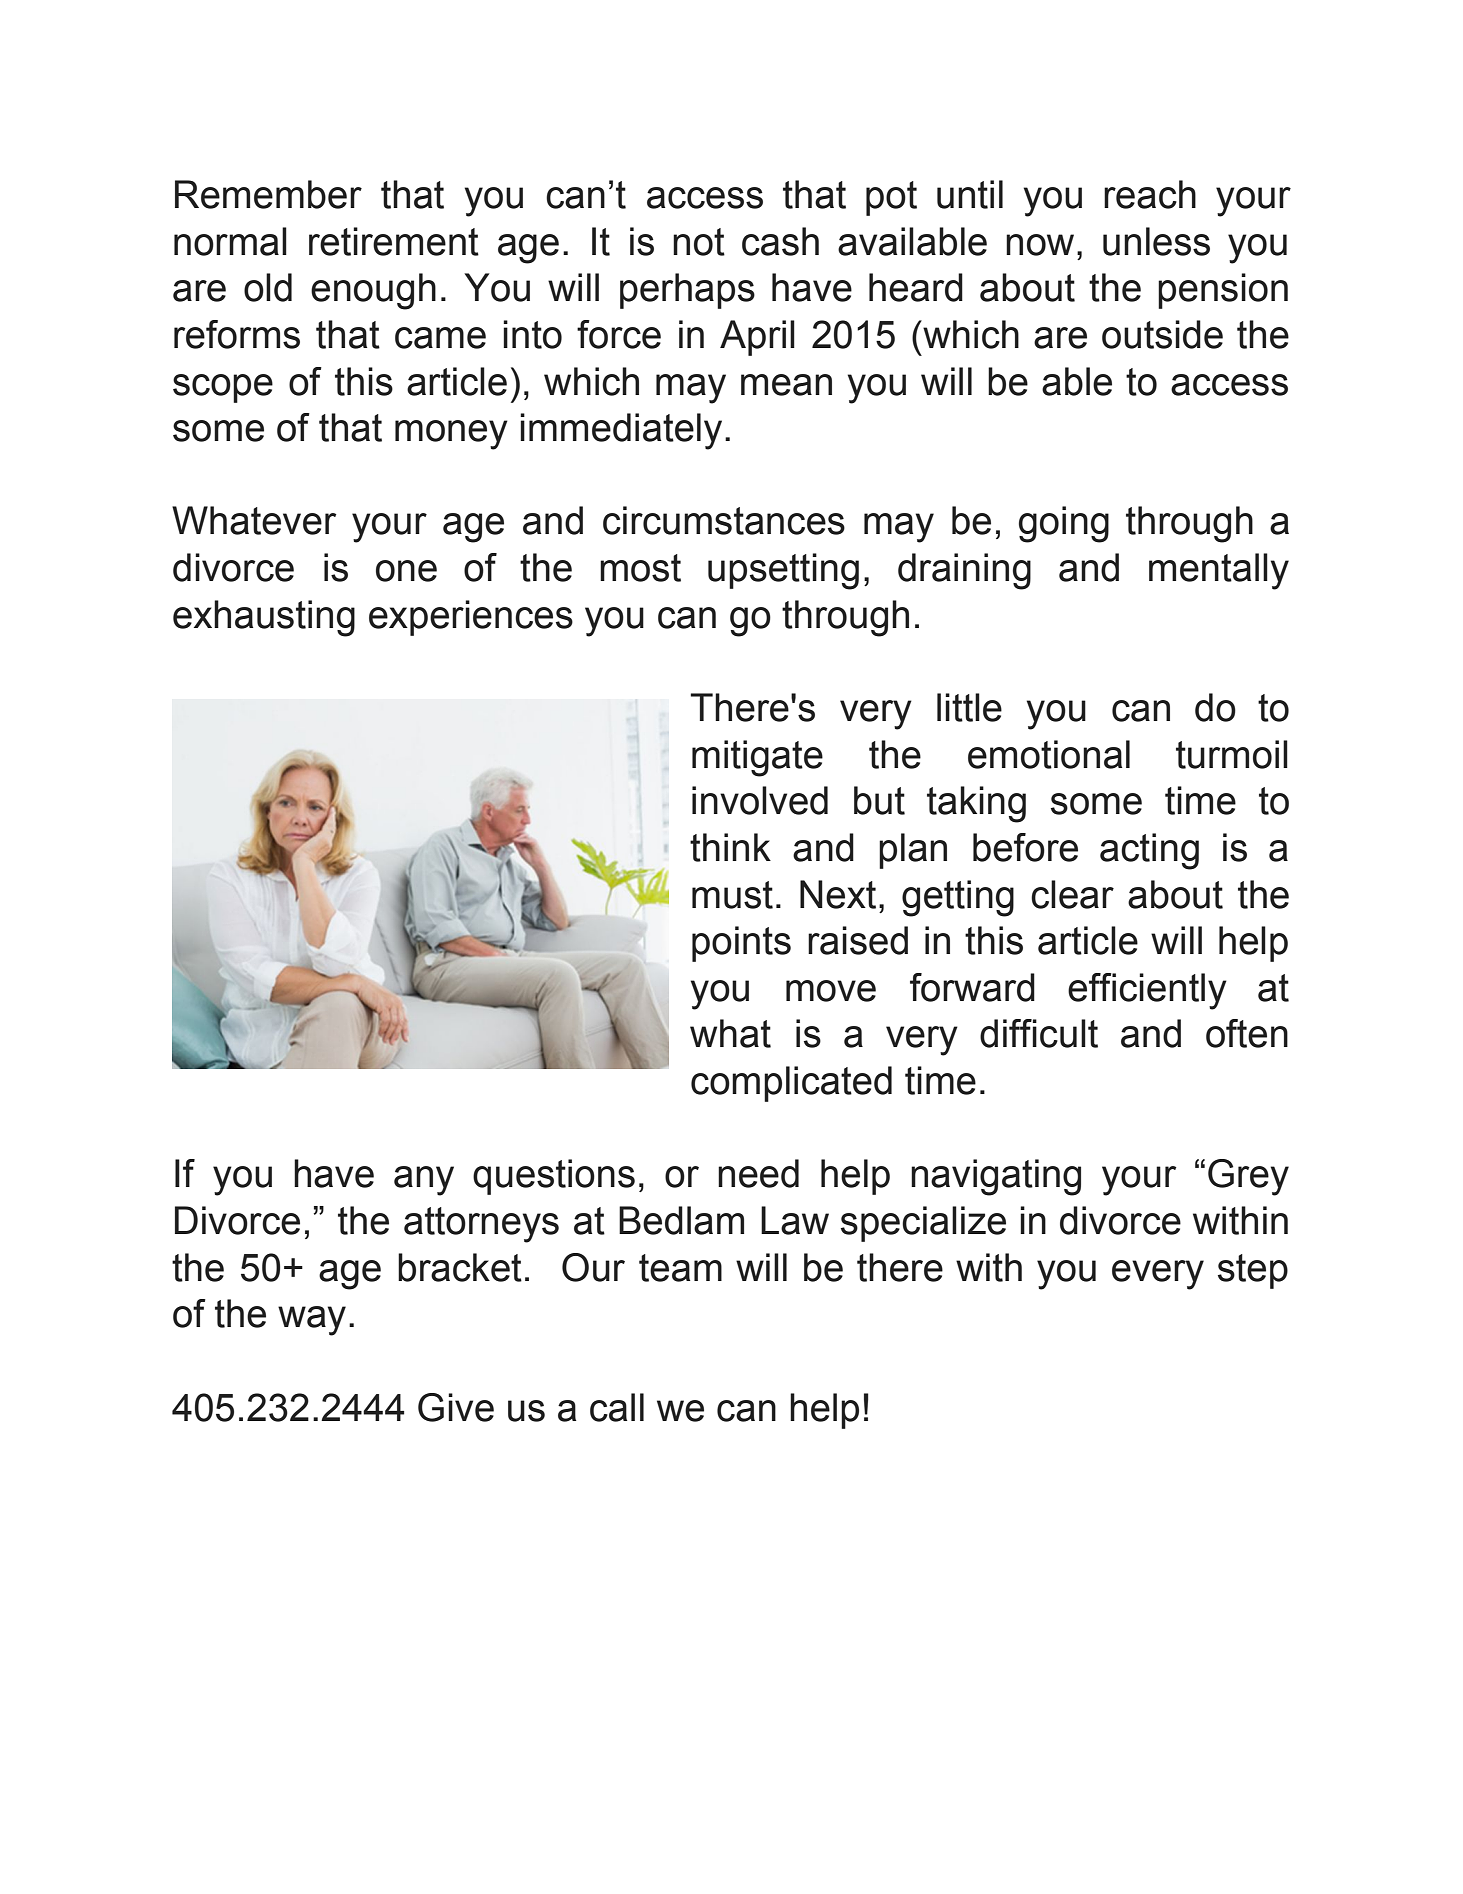 Image resolution: width=1463 pixels, height=1894 pixels. I want to click on involved, so click(760, 800).
